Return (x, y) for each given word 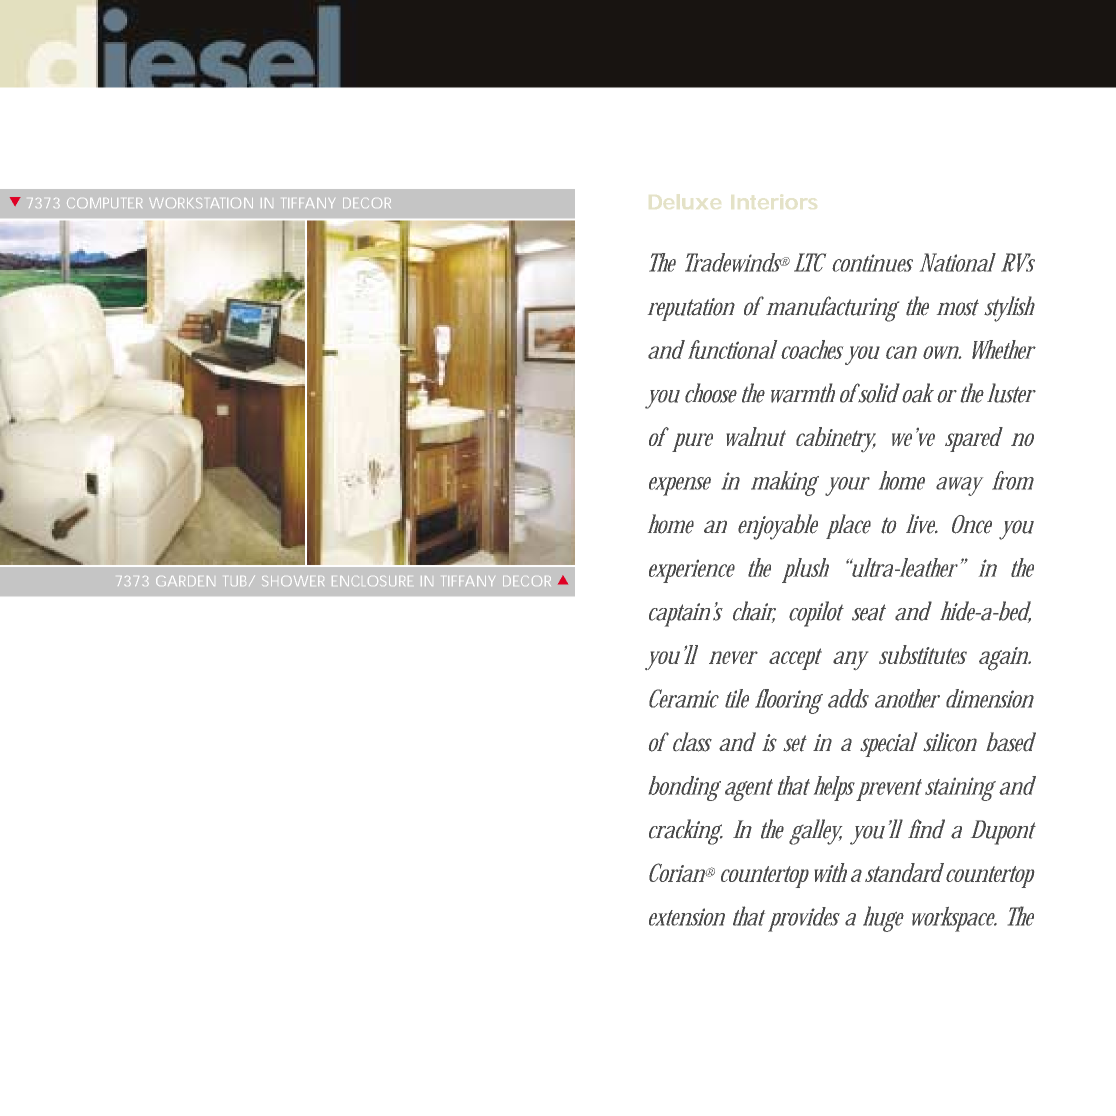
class (692, 742)
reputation (691, 309)
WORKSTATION (201, 203)
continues (872, 263)
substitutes (923, 654)
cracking (686, 832)
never (733, 657)
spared (974, 439)
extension (687, 917)
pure (692, 442)
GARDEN (185, 581)
